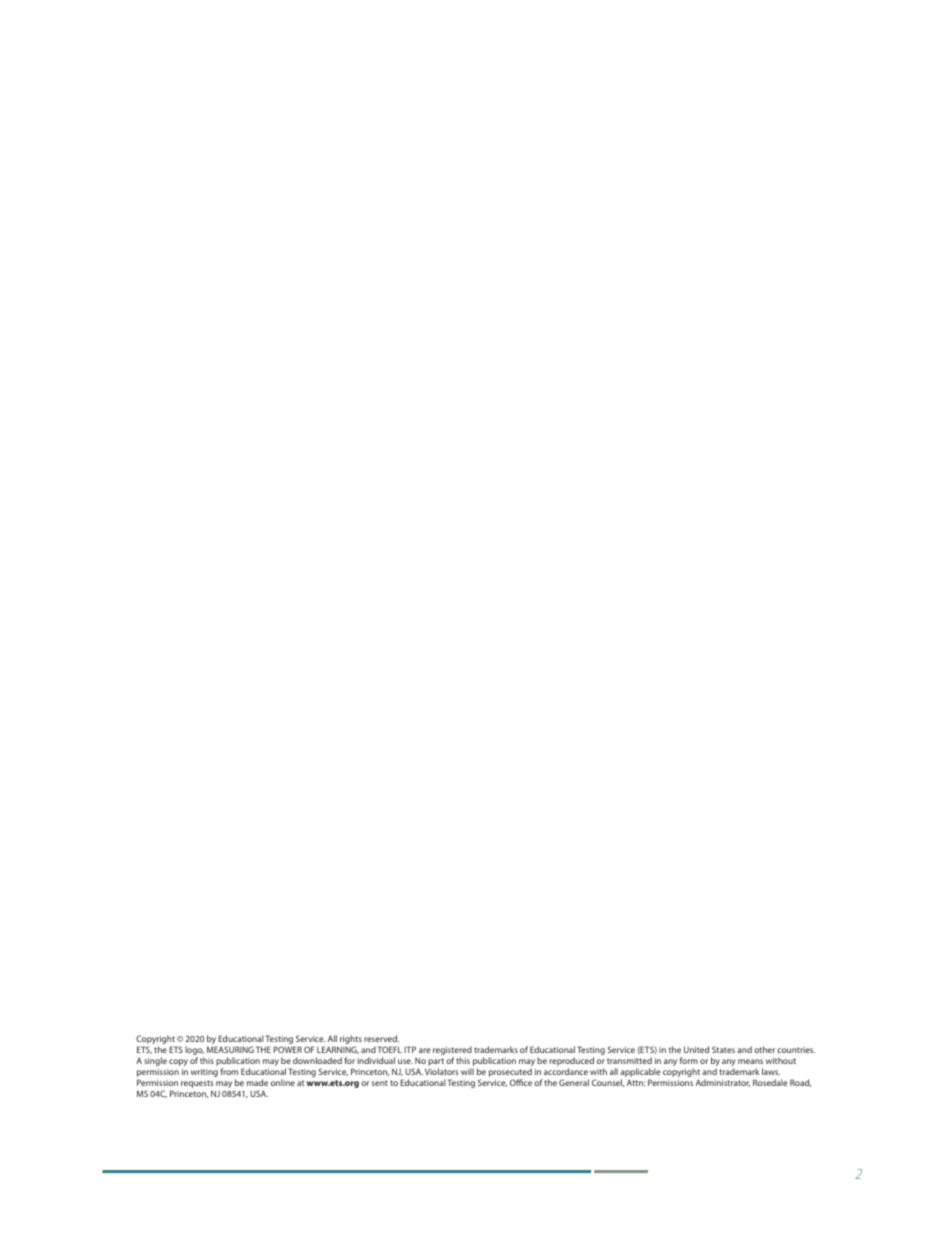 The image size is (952, 1233). I want to click on laws, so click(771, 1071).
